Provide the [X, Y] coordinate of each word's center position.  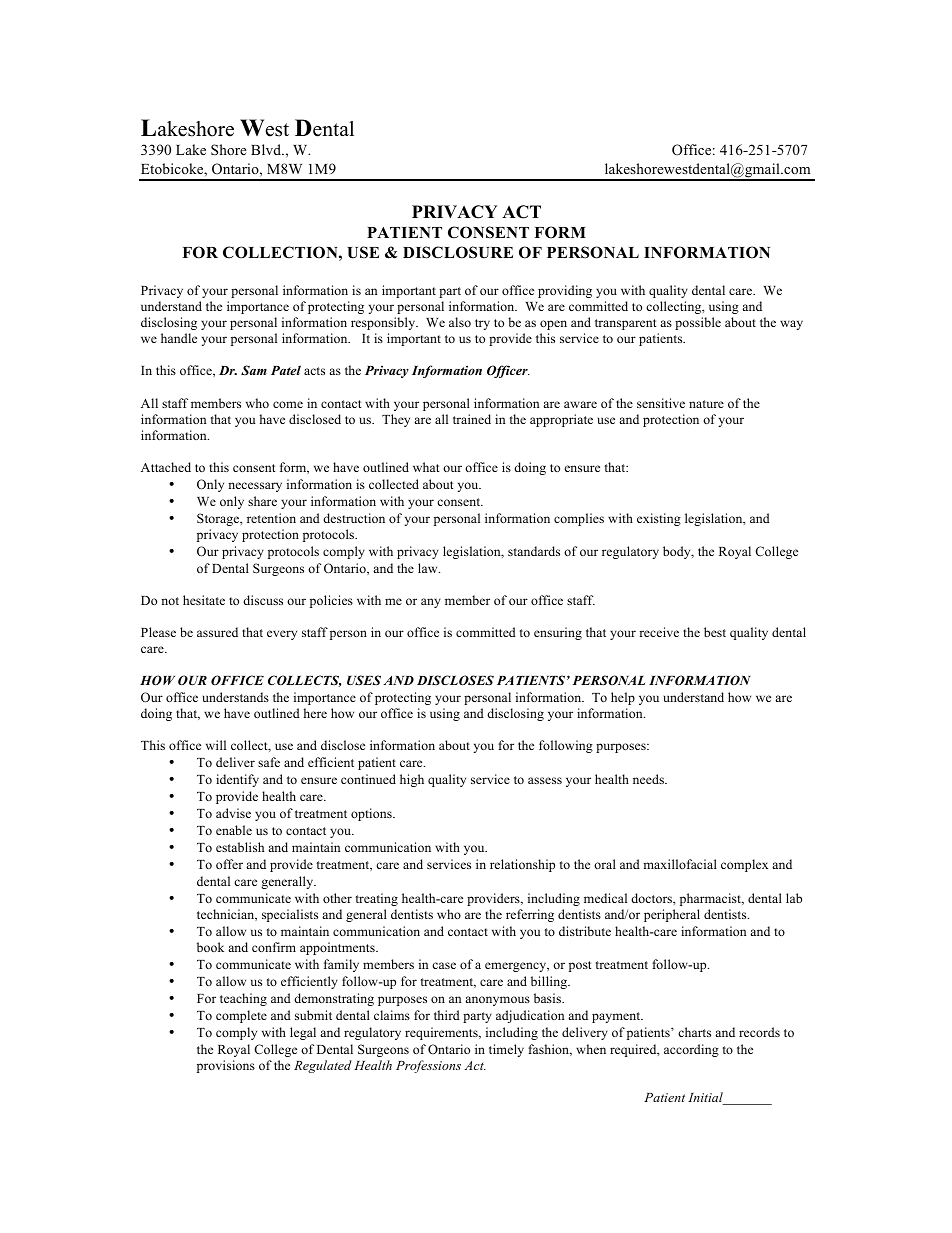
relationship [522, 865]
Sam [254, 370]
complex [744, 865]
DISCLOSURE [458, 252]
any [431, 603]
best [715, 632]
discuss [263, 600]
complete [241, 1016]
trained [472, 419]
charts [694, 1032]
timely [506, 1050]
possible [698, 323]
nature [706, 404]
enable [234, 830]
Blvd [267, 149]
